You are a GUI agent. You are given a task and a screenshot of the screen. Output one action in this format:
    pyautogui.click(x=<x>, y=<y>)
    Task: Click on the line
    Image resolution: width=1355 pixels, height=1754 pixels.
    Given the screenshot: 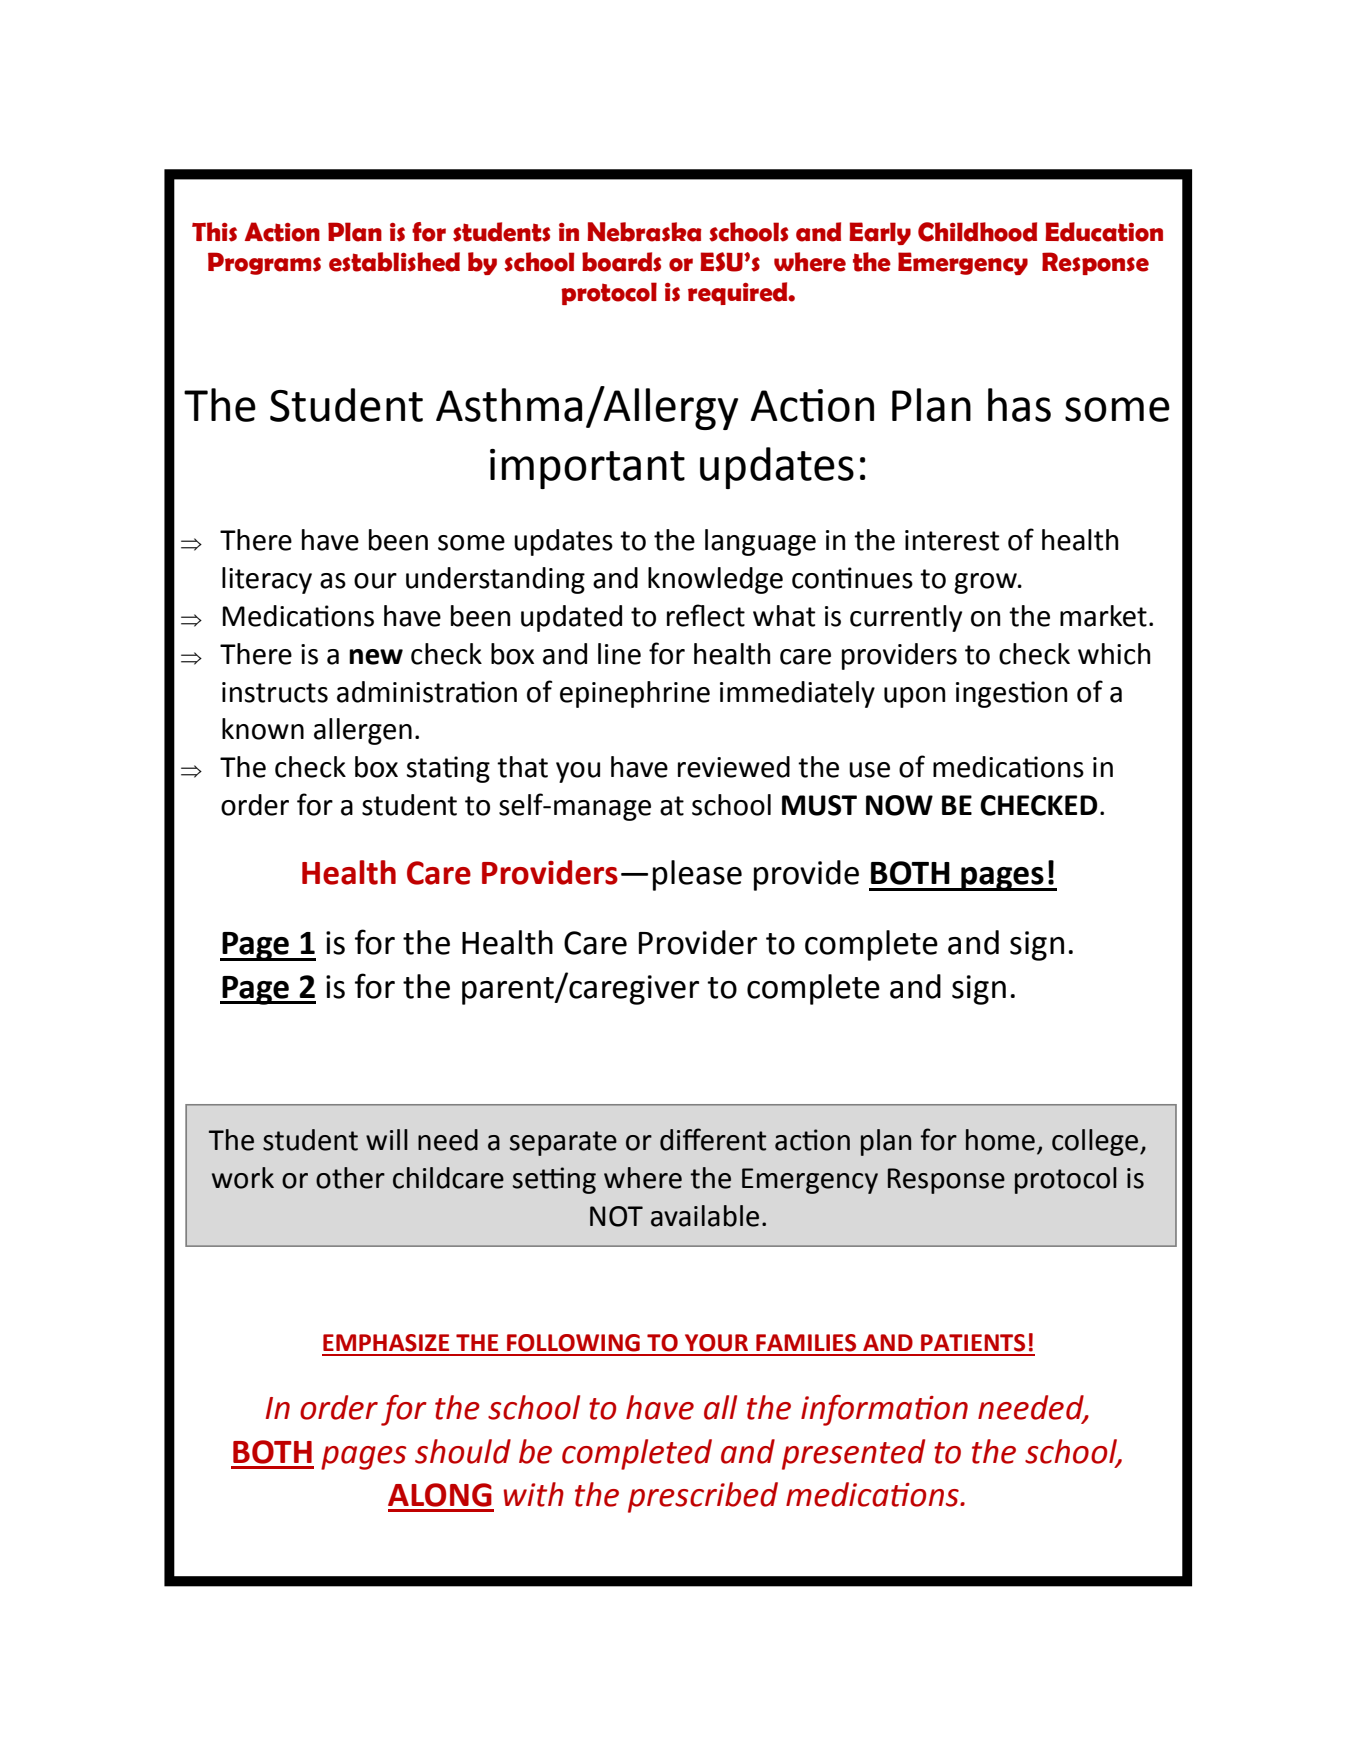 What is the action you would take?
    pyautogui.click(x=619, y=654)
